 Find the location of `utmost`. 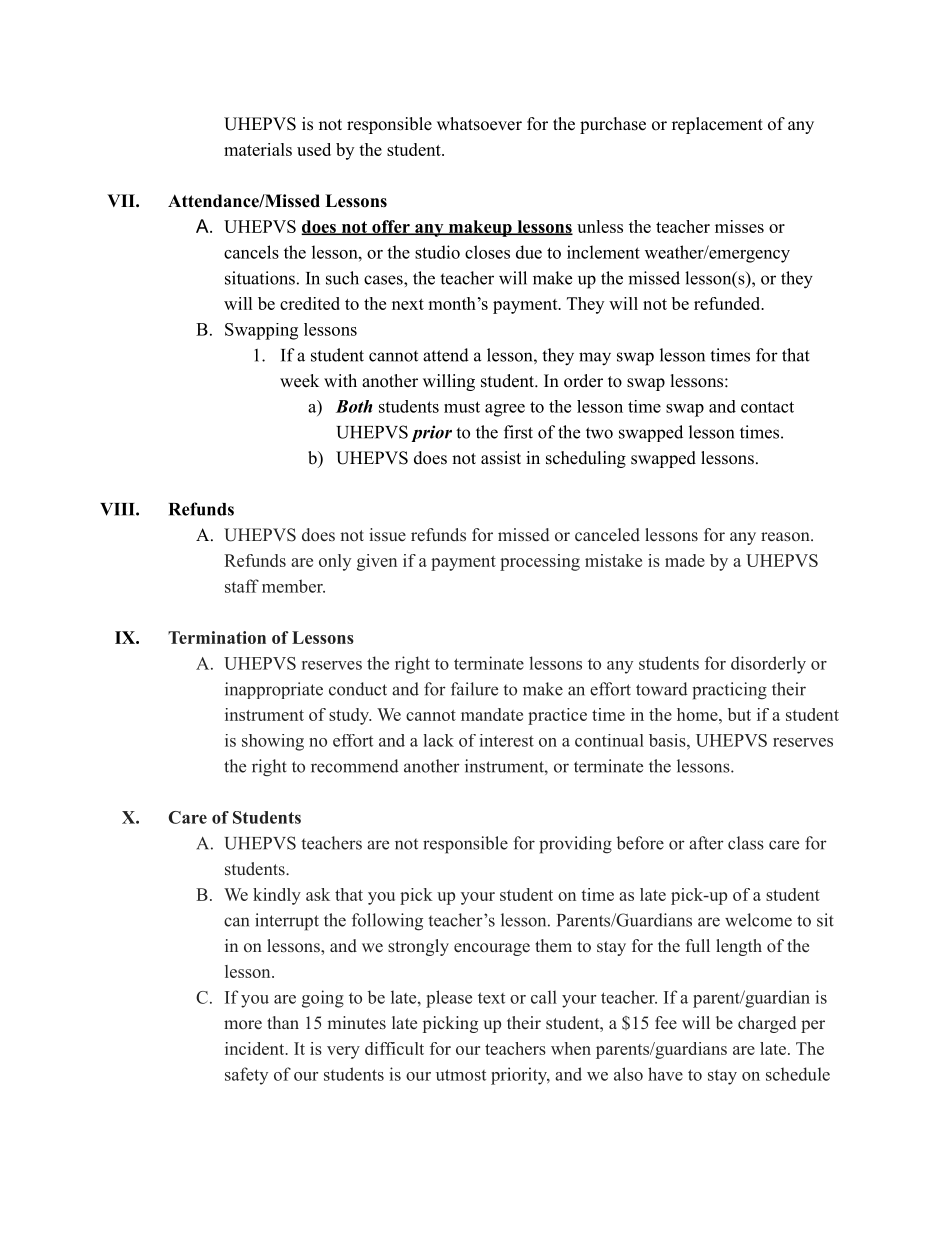

utmost is located at coordinates (461, 1075).
